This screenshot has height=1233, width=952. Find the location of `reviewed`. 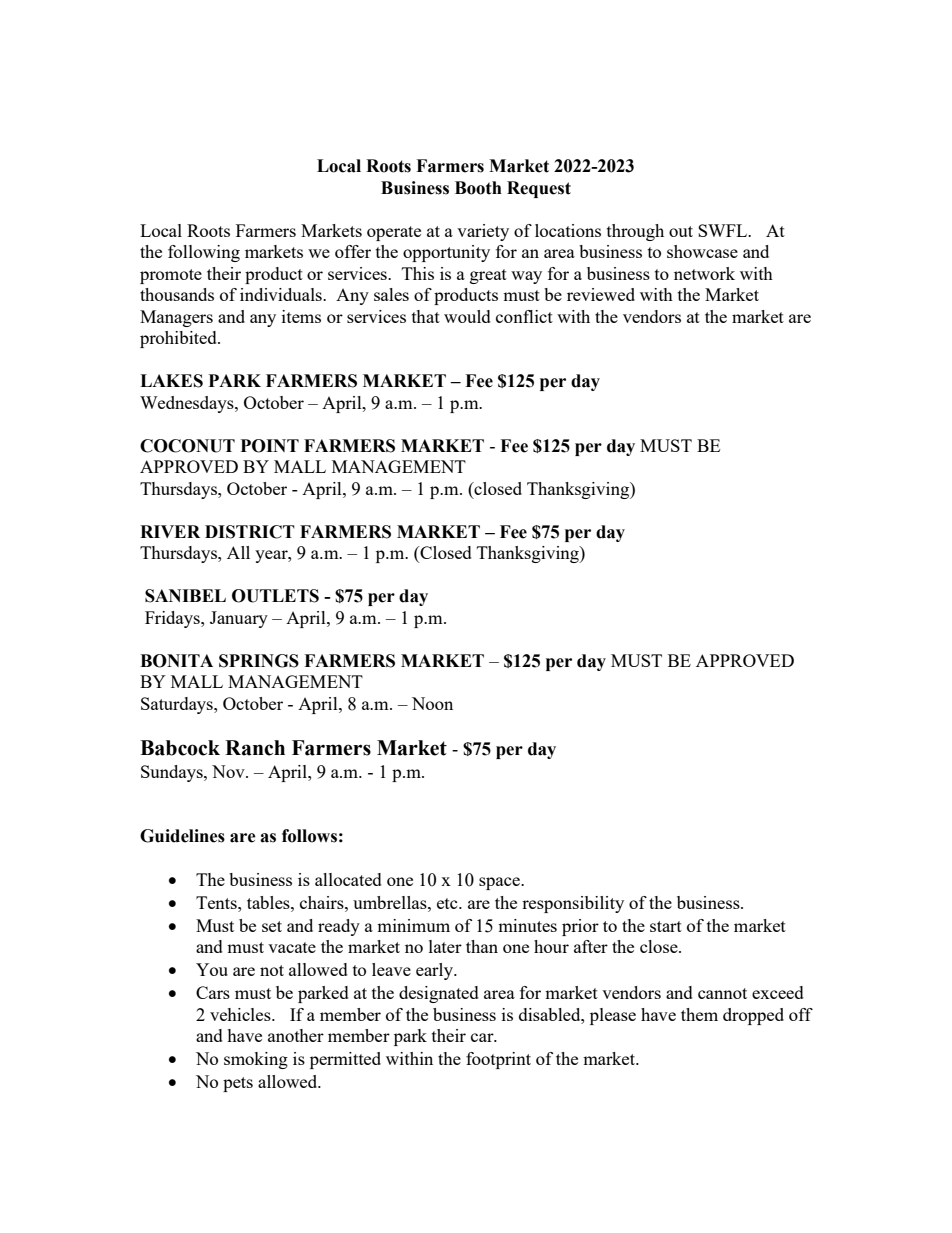

reviewed is located at coordinates (601, 294).
